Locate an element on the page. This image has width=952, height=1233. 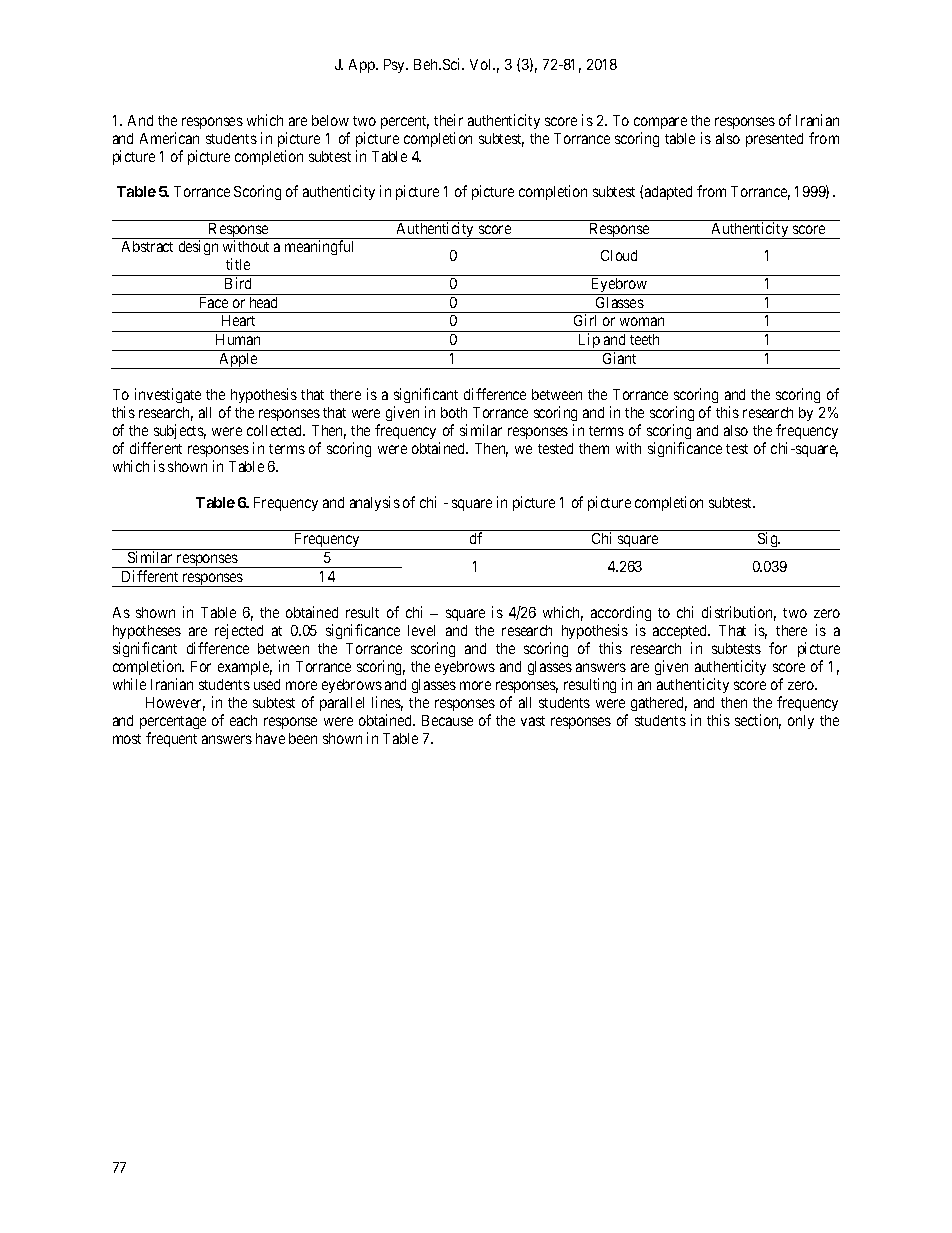
Abstract is located at coordinates (147, 246).
